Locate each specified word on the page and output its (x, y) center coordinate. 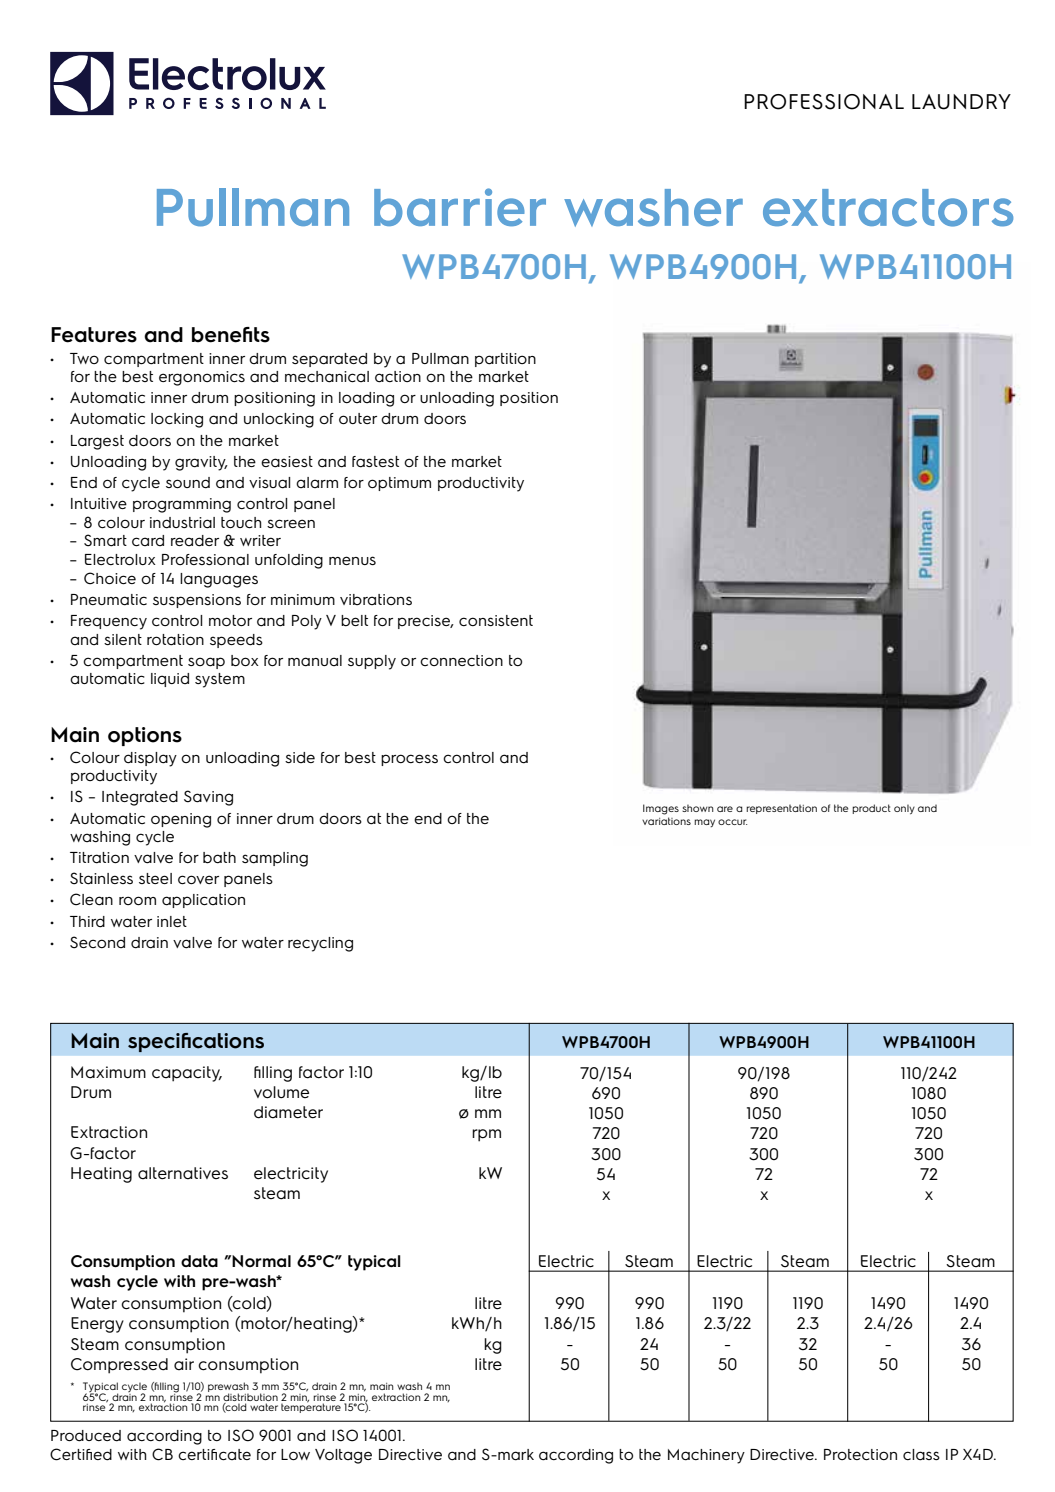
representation (781, 809)
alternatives (183, 1173)
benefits (231, 335)
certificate (214, 1455)
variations (666, 821)
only (904, 809)
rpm (486, 1135)
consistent (496, 620)
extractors (888, 208)
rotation (175, 640)
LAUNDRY (961, 102)
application (203, 901)
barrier (460, 207)
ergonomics (202, 378)
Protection (860, 1455)
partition (505, 360)
